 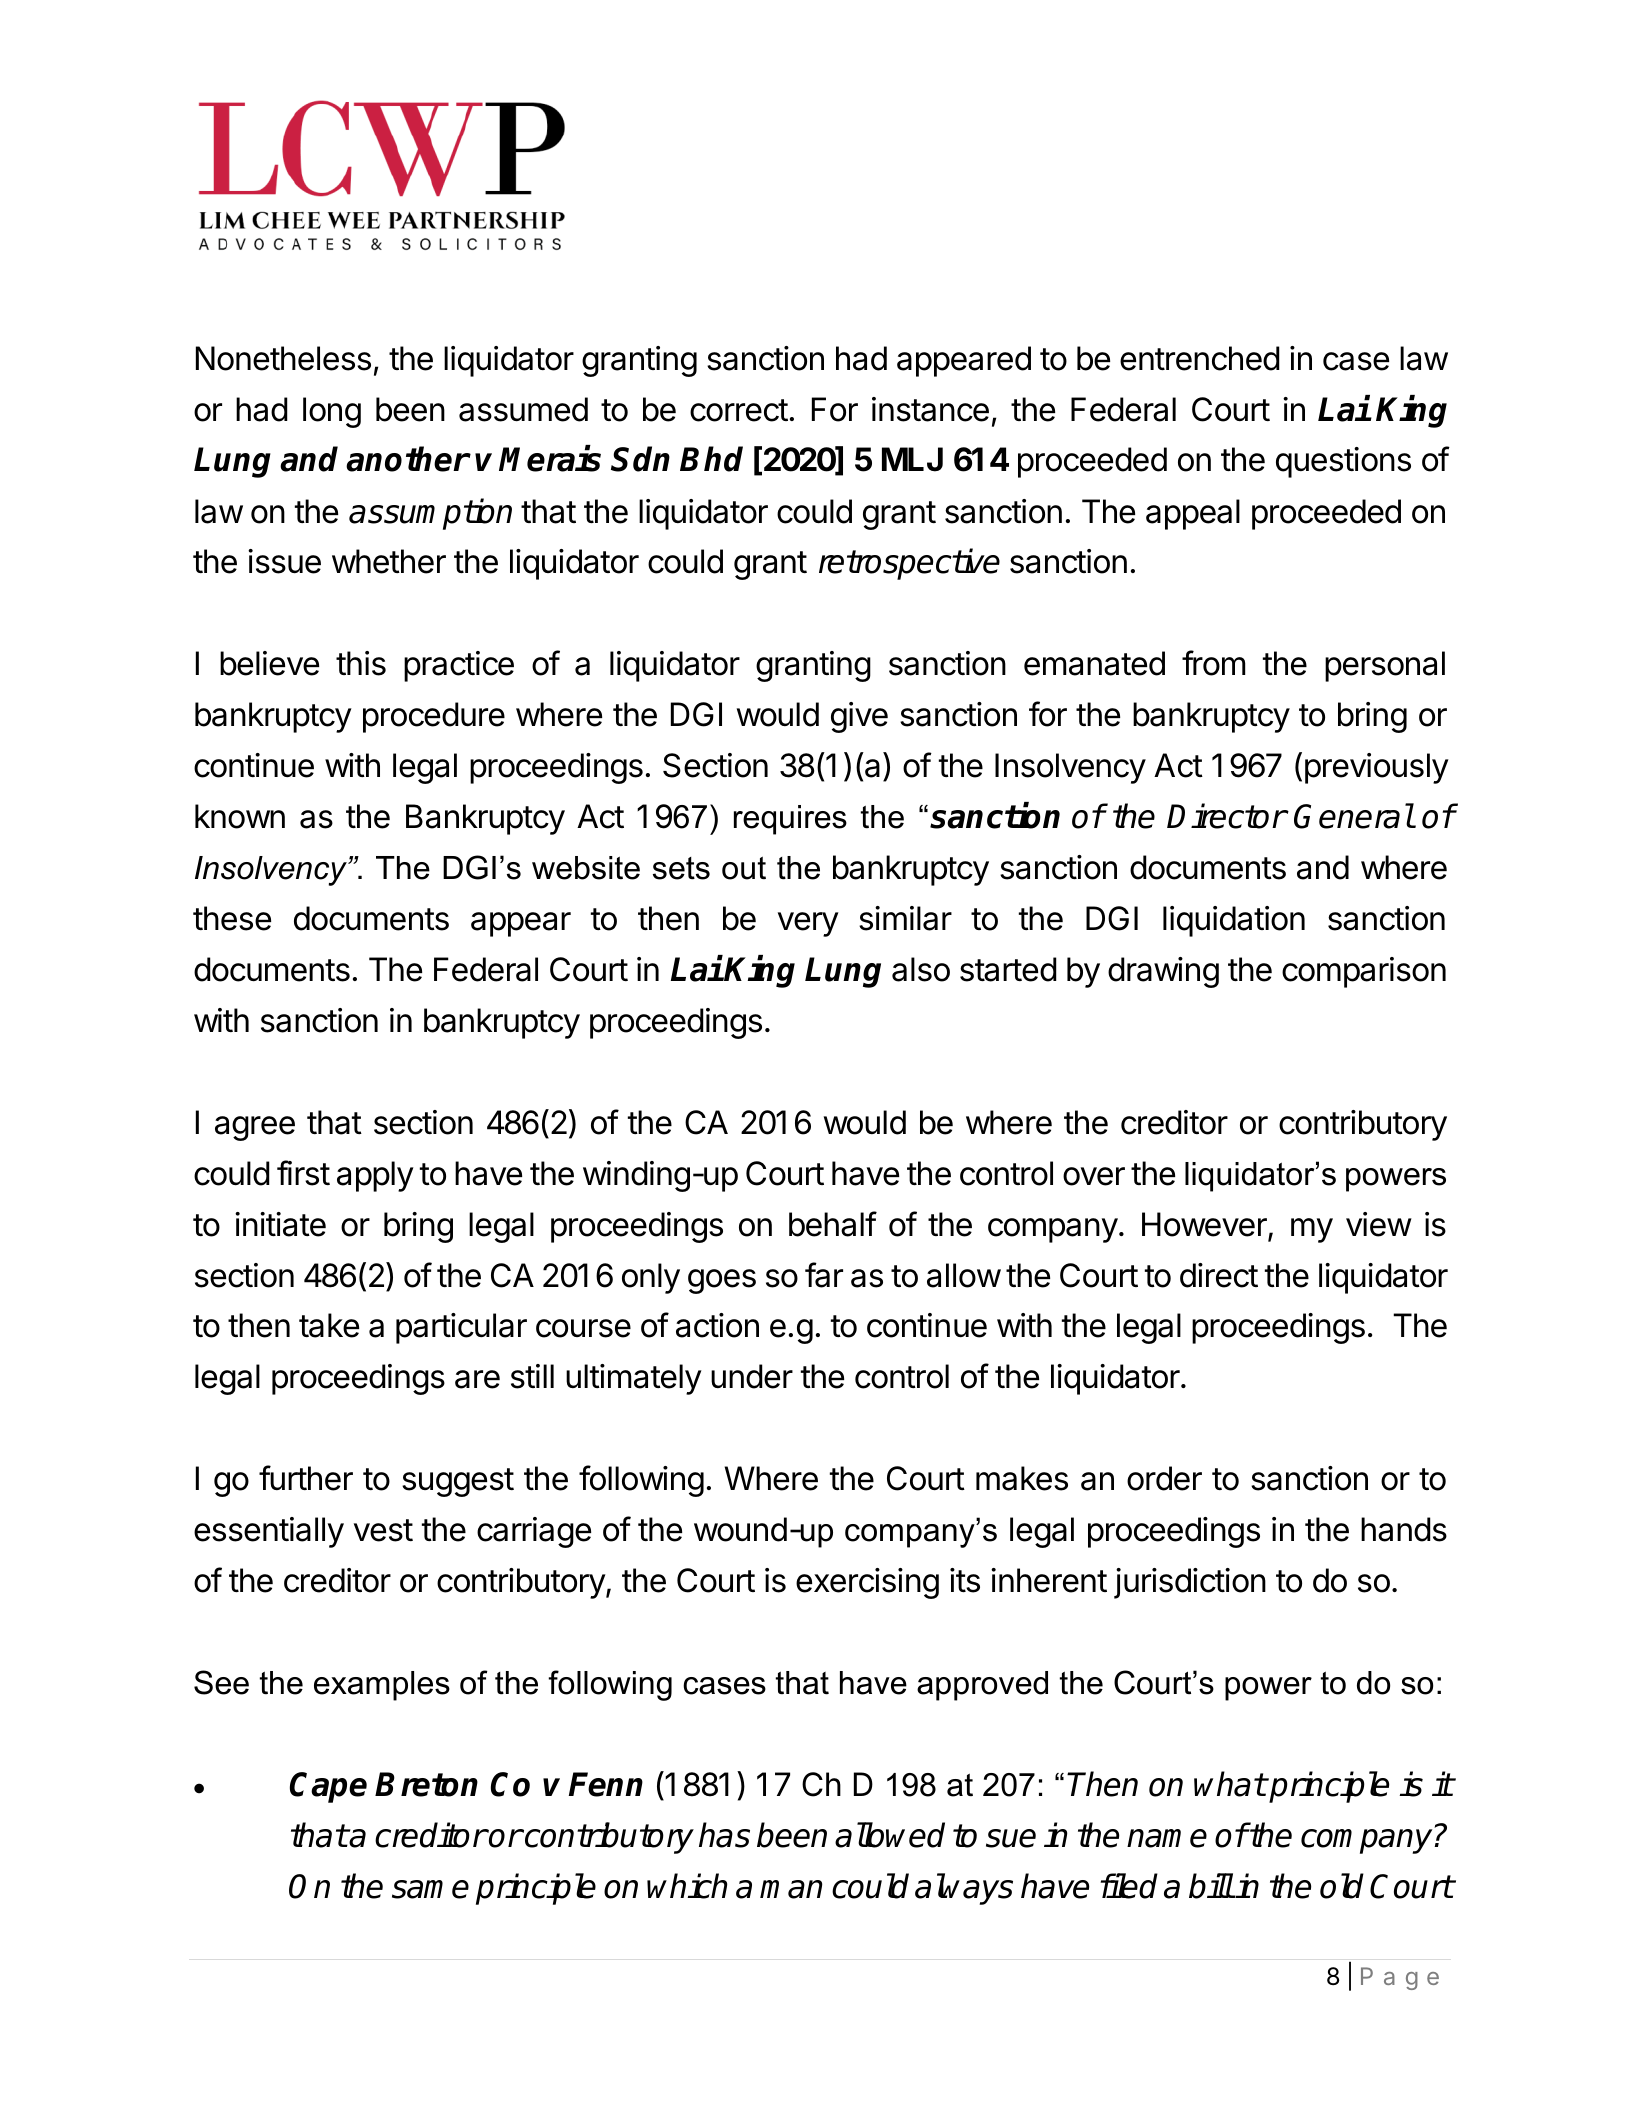 I want to click on far, so click(x=824, y=1275).
